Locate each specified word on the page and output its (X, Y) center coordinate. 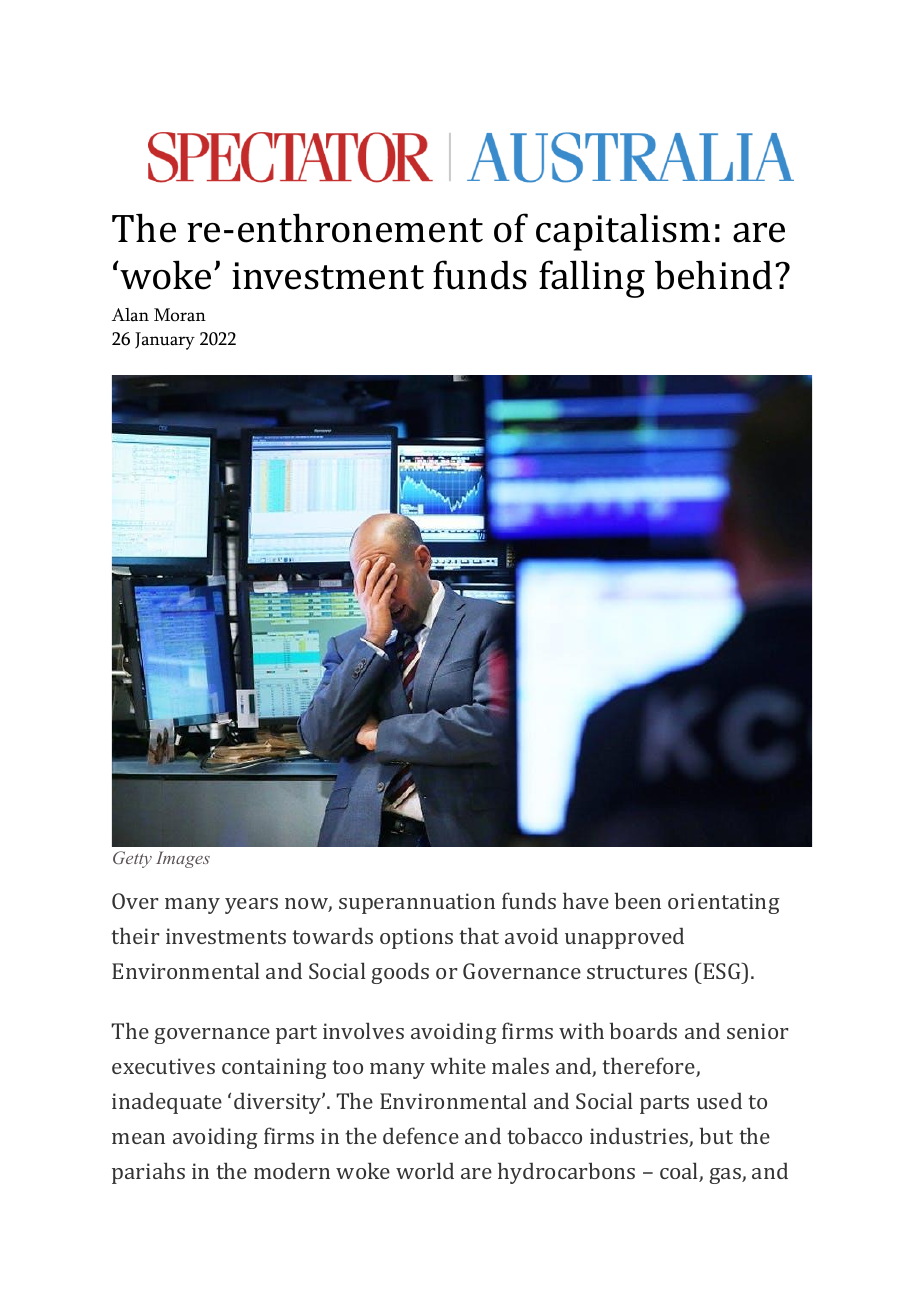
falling (592, 279)
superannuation (417, 903)
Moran (180, 315)
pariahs (148, 1173)
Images (183, 859)
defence (421, 1135)
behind (713, 275)
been (638, 900)
